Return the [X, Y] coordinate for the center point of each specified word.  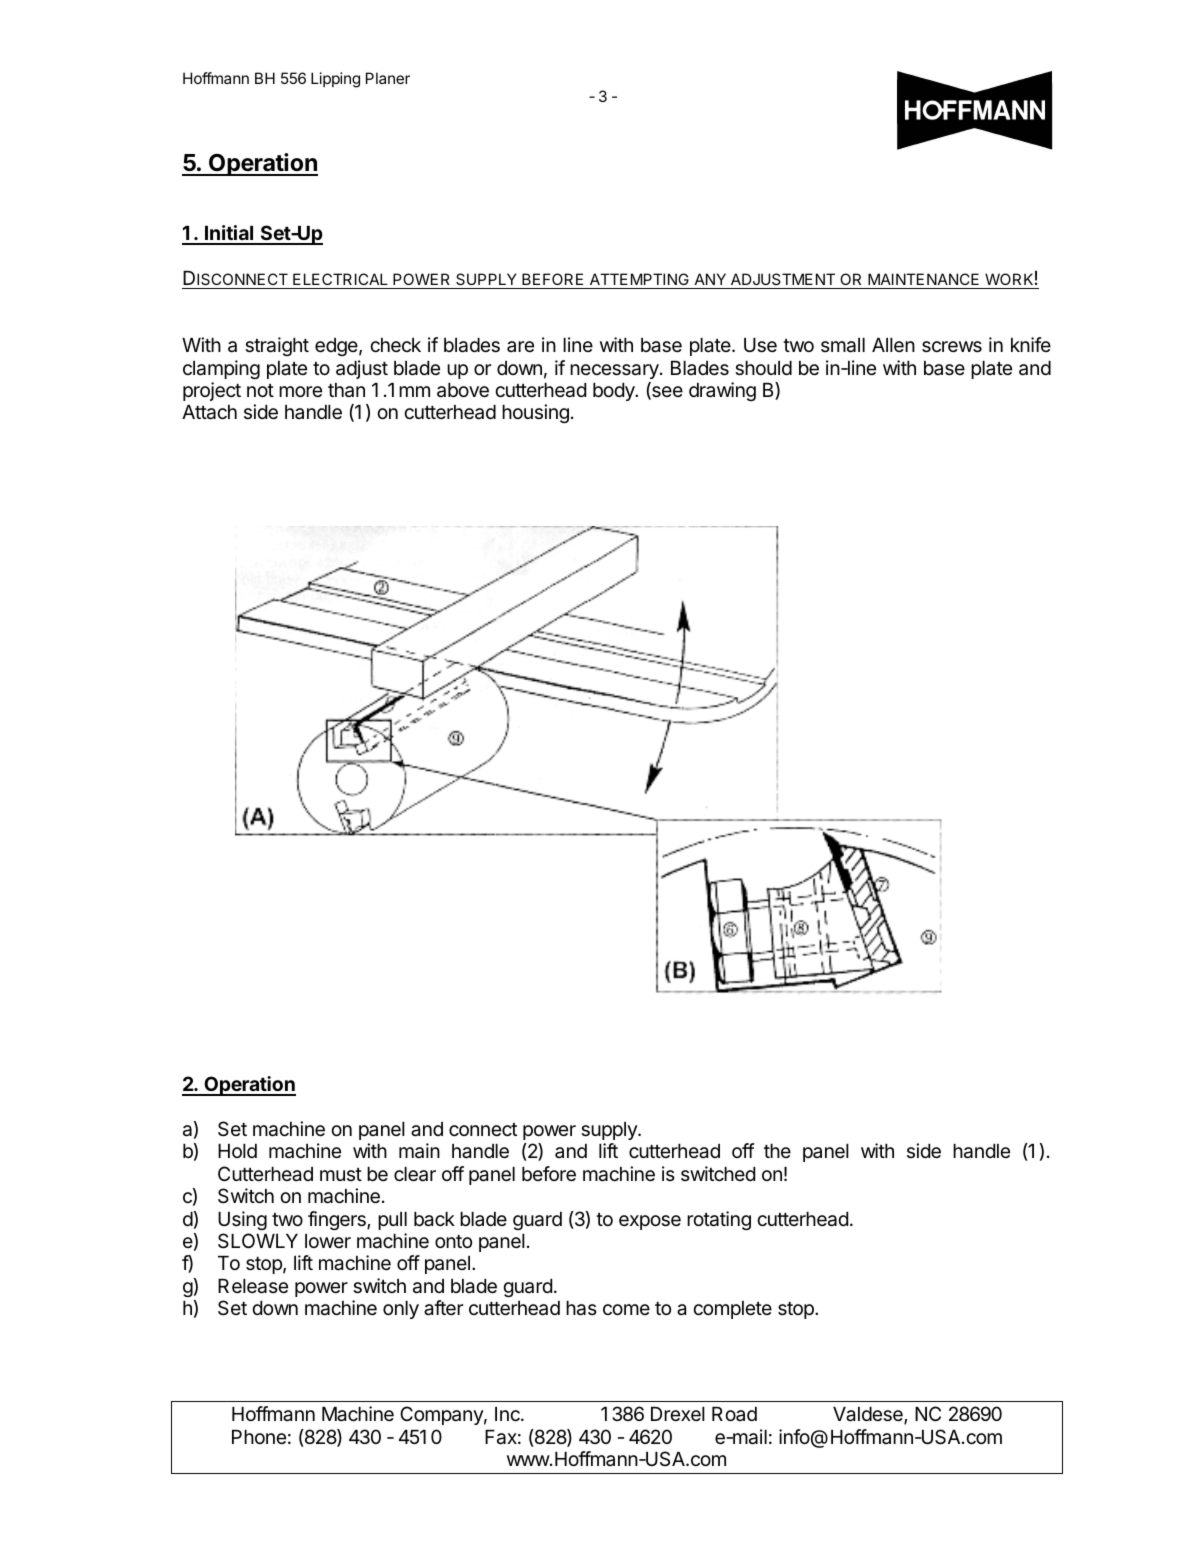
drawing [722, 391]
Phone [259, 1437]
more [300, 391]
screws [952, 347]
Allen [893, 345]
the [777, 1151]
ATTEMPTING [639, 279]
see [666, 393]
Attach [209, 412]
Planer [388, 78]
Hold [237, 1151]
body [615, 392]
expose [650, 1222]
